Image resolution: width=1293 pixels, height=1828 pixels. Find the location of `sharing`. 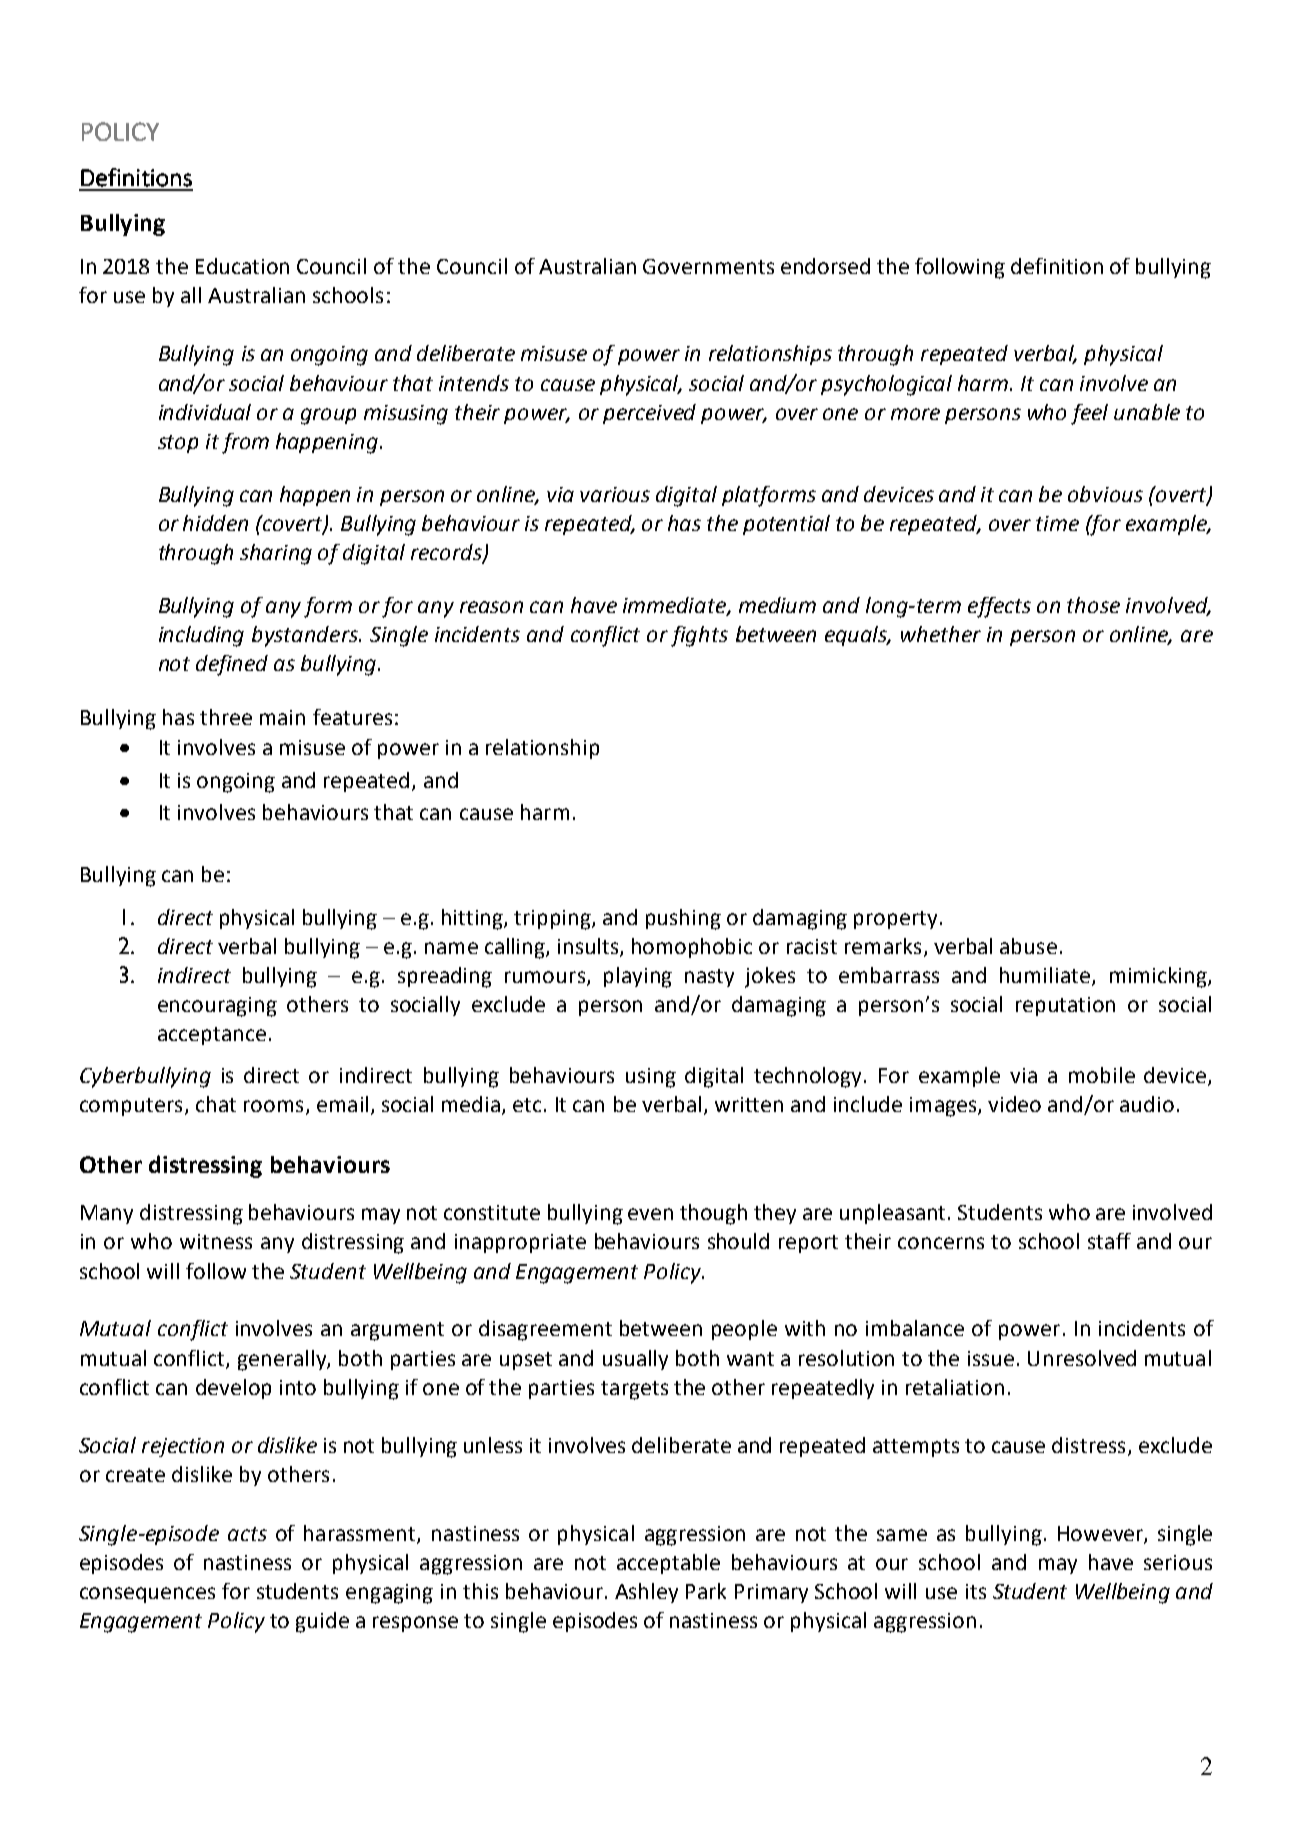

sharing is located at coordinates (276, 554).
